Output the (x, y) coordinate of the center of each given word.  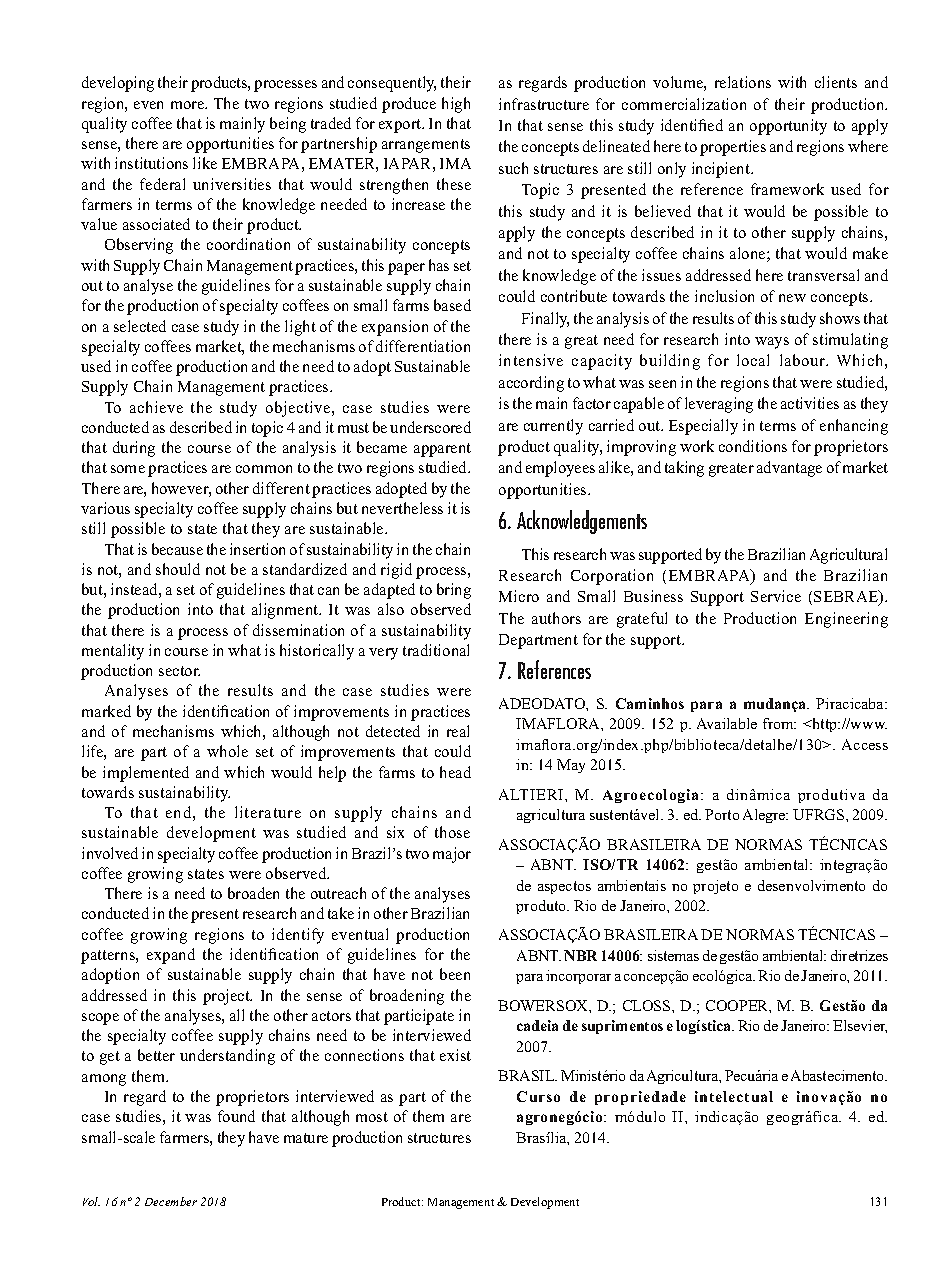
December (171, 1201)
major (452, 855)
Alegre (765, 816)
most (372, 1117)
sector (179, 671)
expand (171, 956)
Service (776, 596)
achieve (156, 407)
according (531, 384)
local (753, 360)
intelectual (734, 1096)
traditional (436, 650)
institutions (151, 163)
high (456, 105)
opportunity (788, 127)
